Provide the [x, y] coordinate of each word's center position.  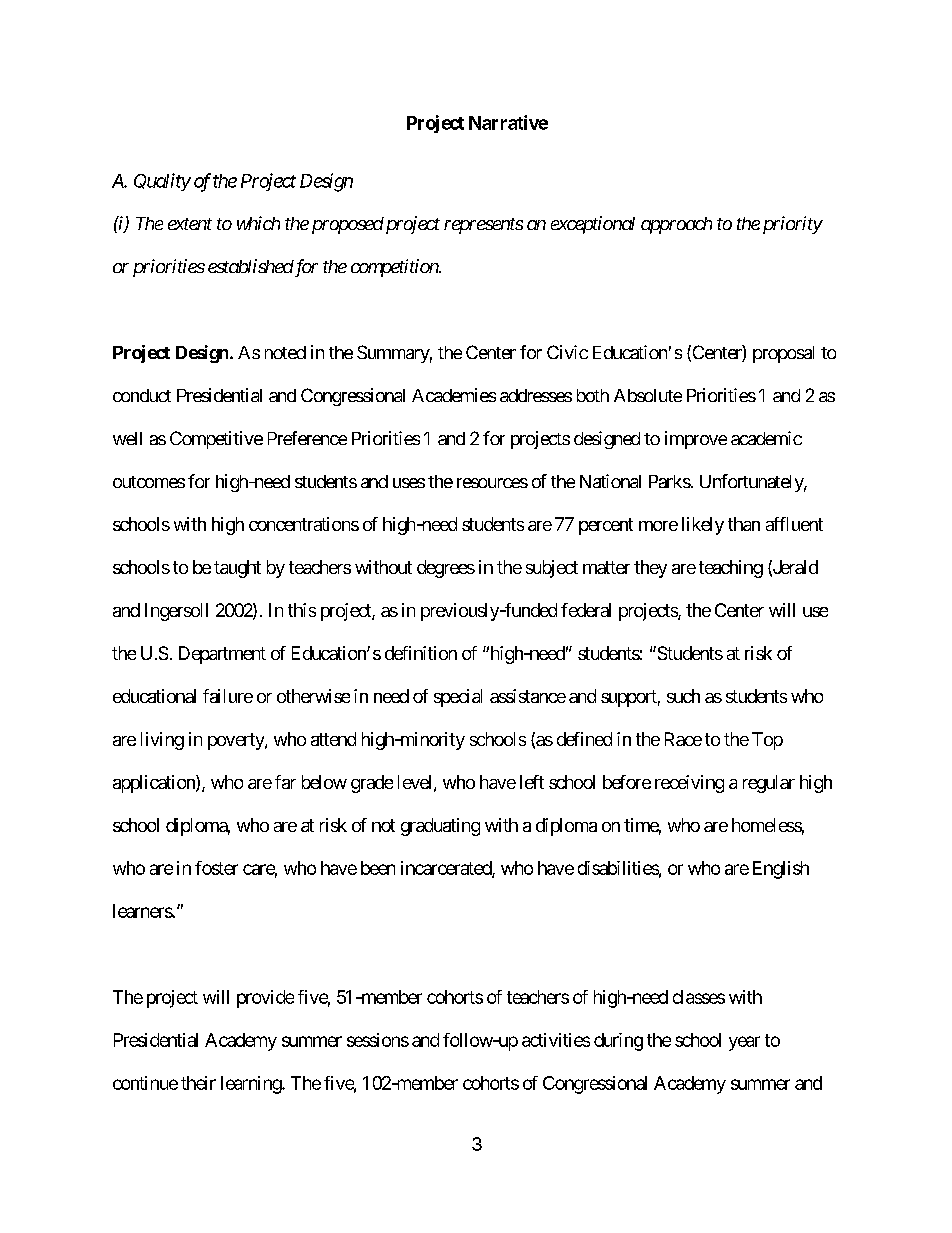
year [744, 1043]
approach [676, 225]
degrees [446, 569]
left [532, 782]
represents [483, 226]
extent [190, 224]
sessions [378, 1040]
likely [703, 526]
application [155, 784]
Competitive [216, 440]
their [198, 1083]
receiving [689, 784]
